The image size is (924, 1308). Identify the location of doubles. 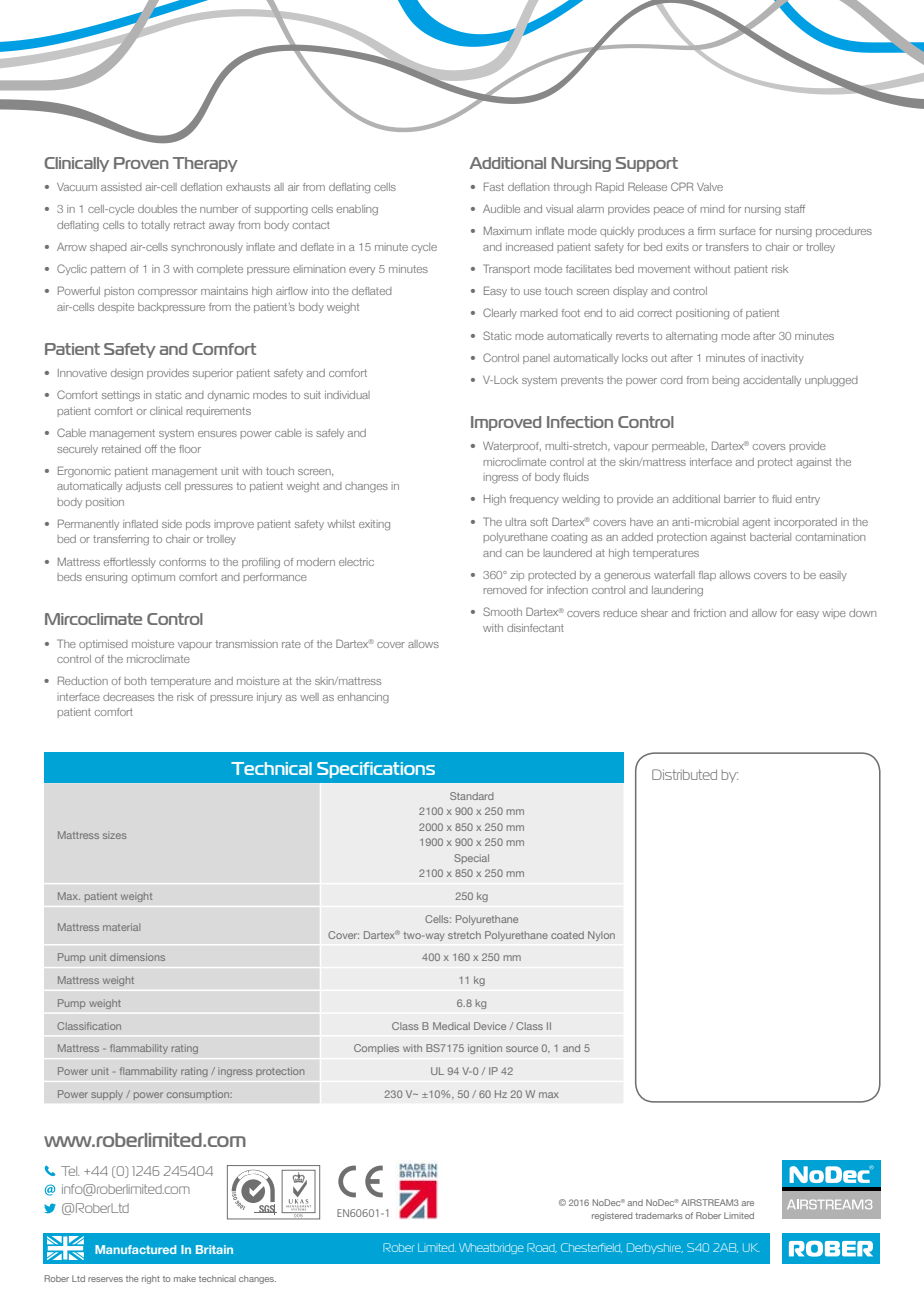
(157, 209).
